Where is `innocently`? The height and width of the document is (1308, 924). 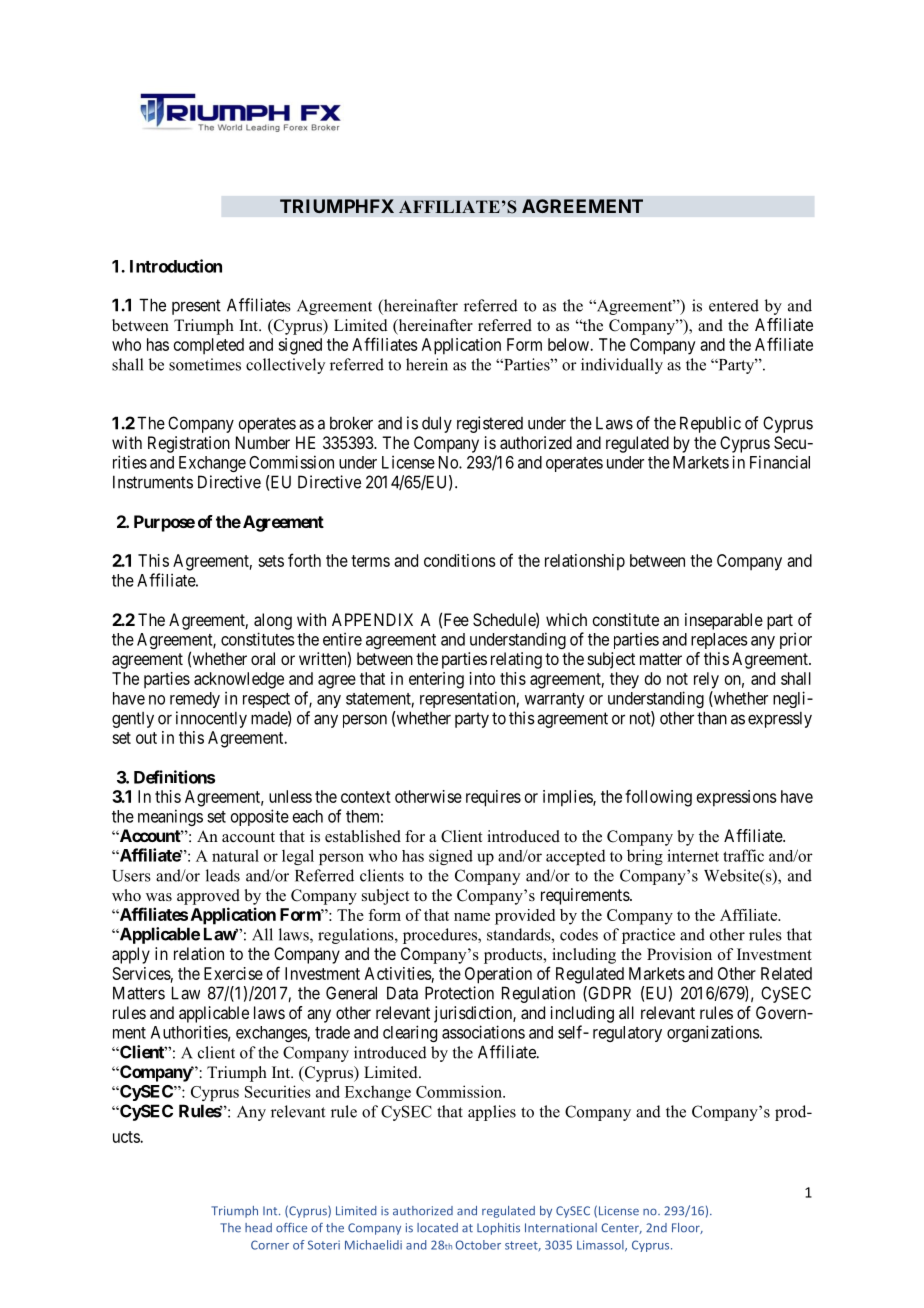 innocently is located at coordinates (211, 719).
